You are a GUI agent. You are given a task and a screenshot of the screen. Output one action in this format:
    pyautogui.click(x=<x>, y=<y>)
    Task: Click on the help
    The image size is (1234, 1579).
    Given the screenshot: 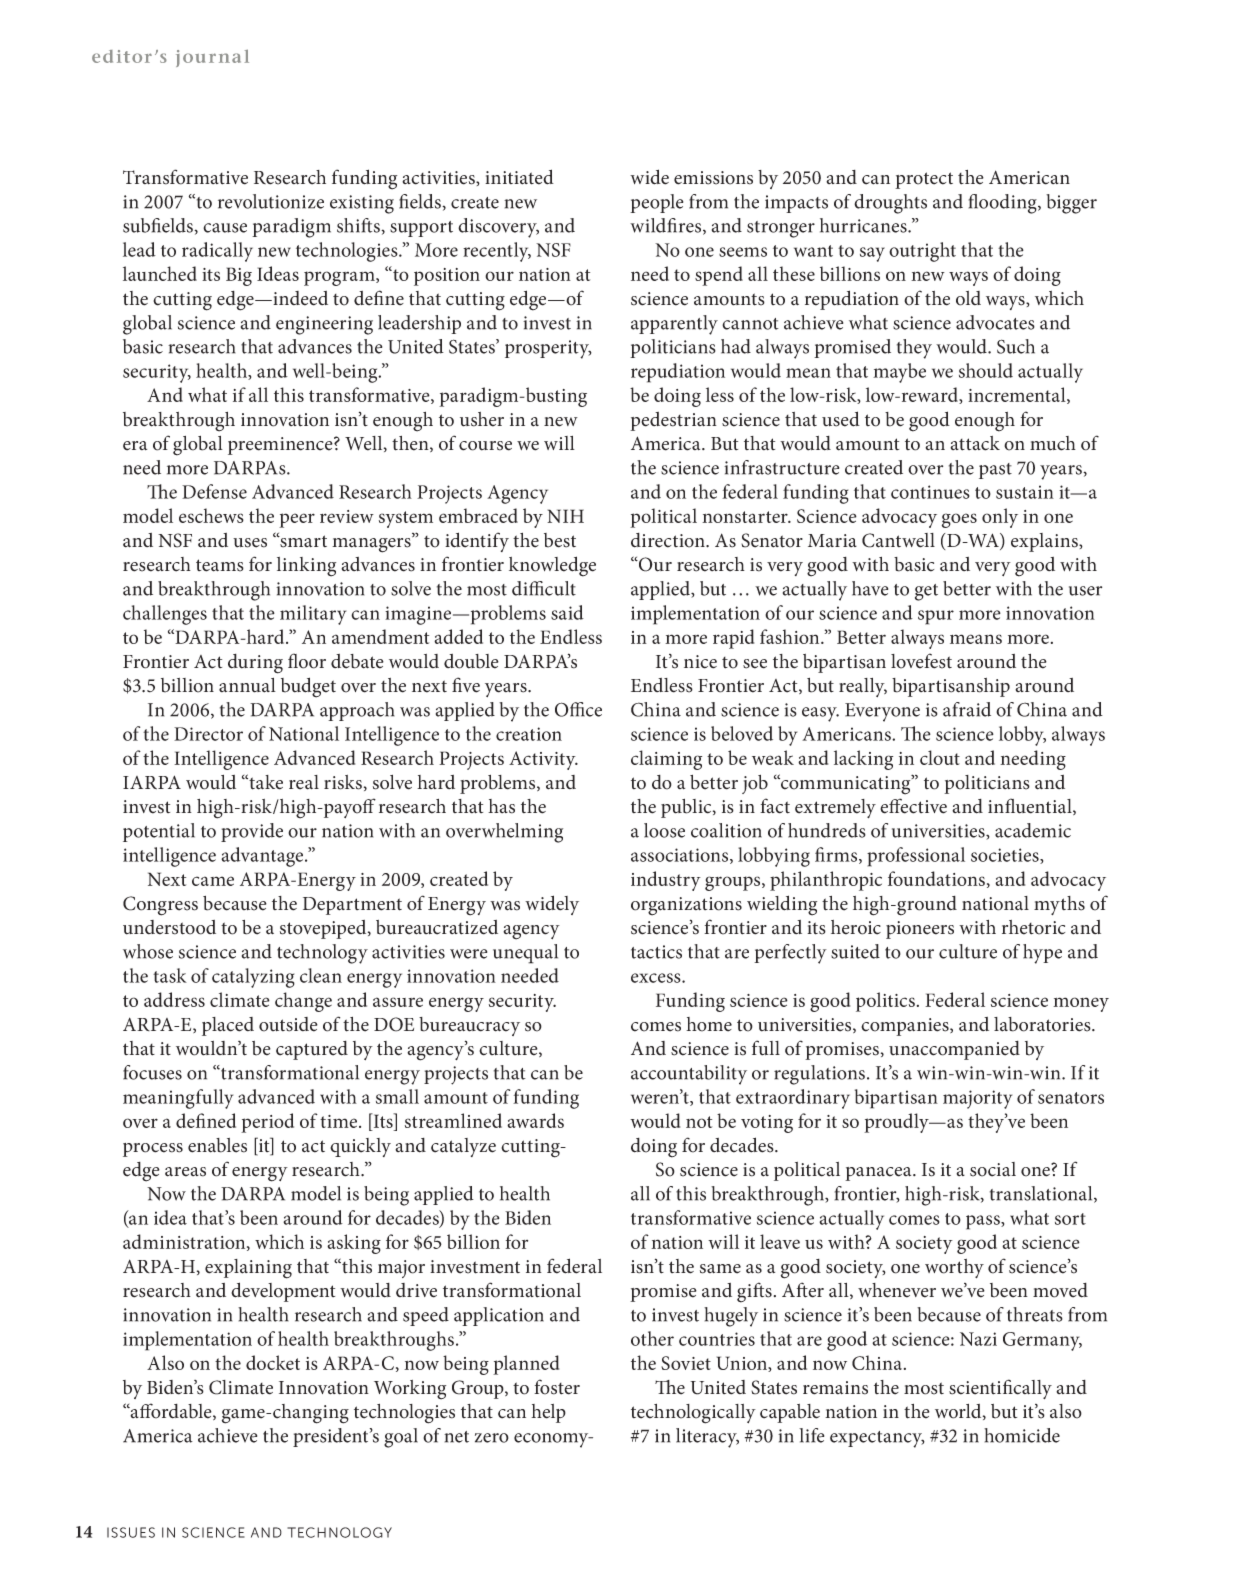 What is the action you would take?
    pyautogui.click(x=548, y=1413)
